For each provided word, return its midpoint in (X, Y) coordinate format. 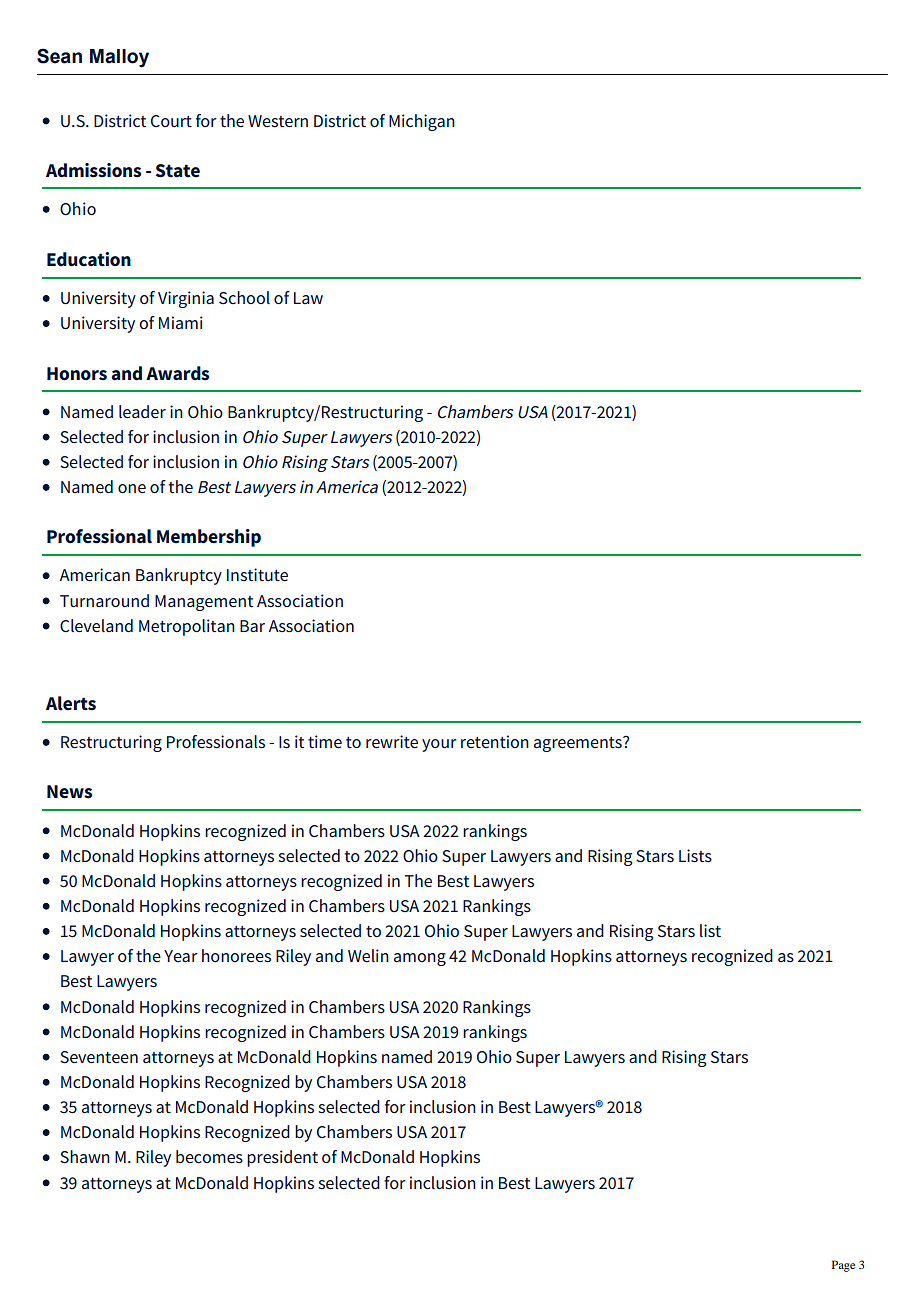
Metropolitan (187, 627)
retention (495, 741)
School (244, 298)
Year (181, 956)
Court (171, 121)
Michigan (422, 122)
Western (278, 121)
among (420, 959)
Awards (177, 373)
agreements (579, 744)
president (282, 1158)
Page (843, 1266)
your (439, 745)
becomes (209, 1157)
